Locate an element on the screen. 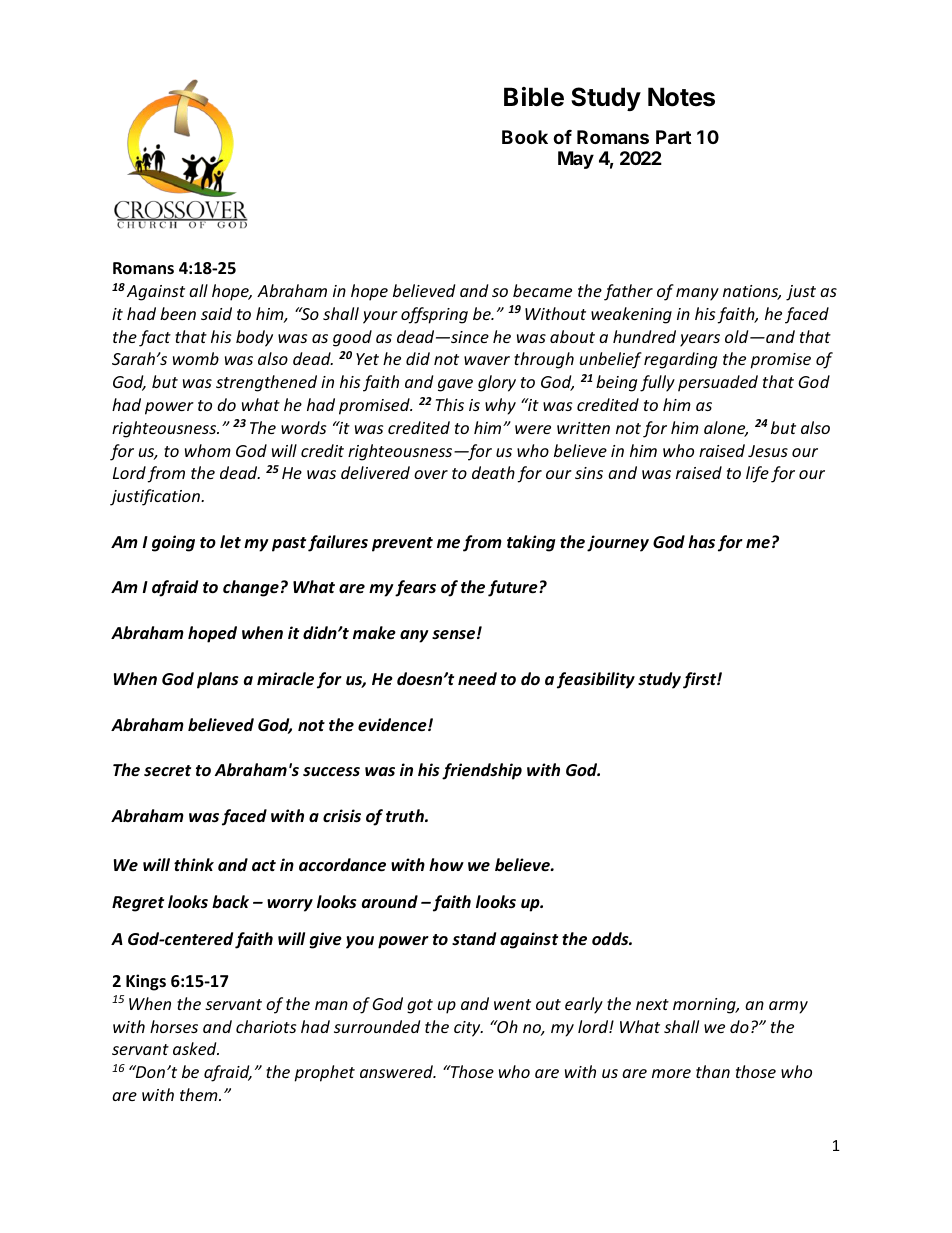 The width and height of the screenshot is (952, 1233). asked is located at coordinates (196, 1048).
